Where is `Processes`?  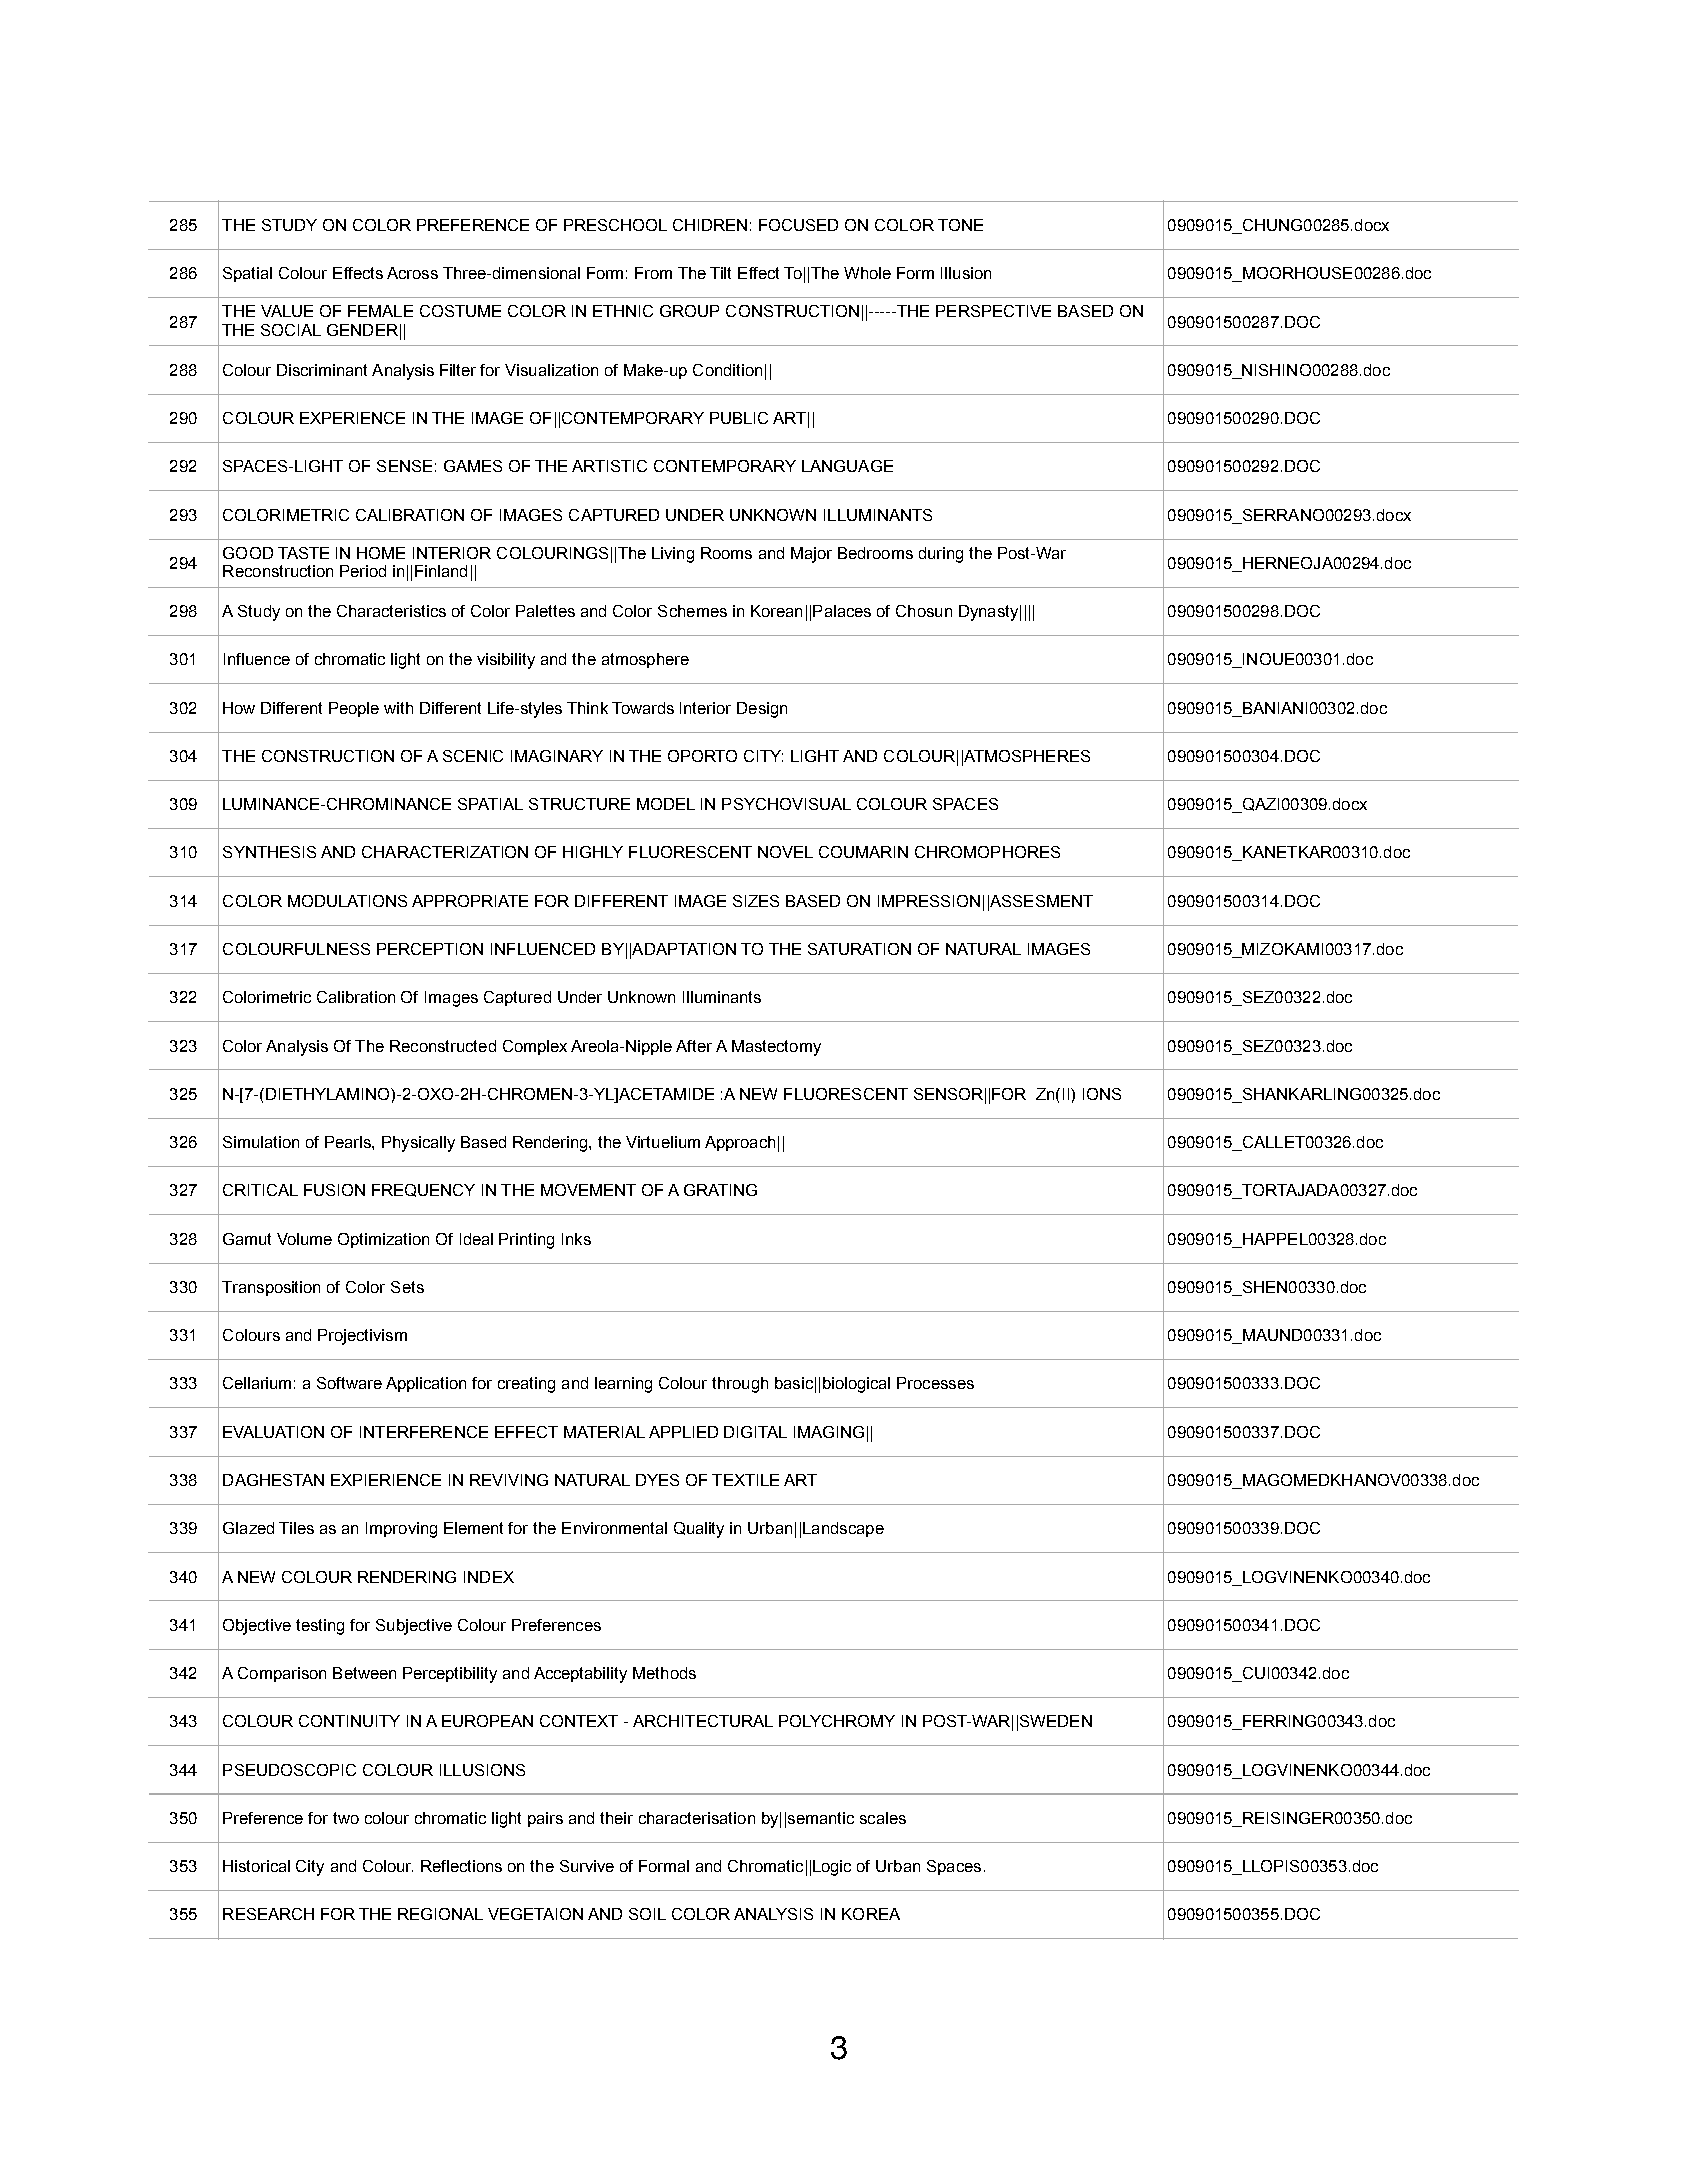 Processes is located at coordinates (935, 1383).
